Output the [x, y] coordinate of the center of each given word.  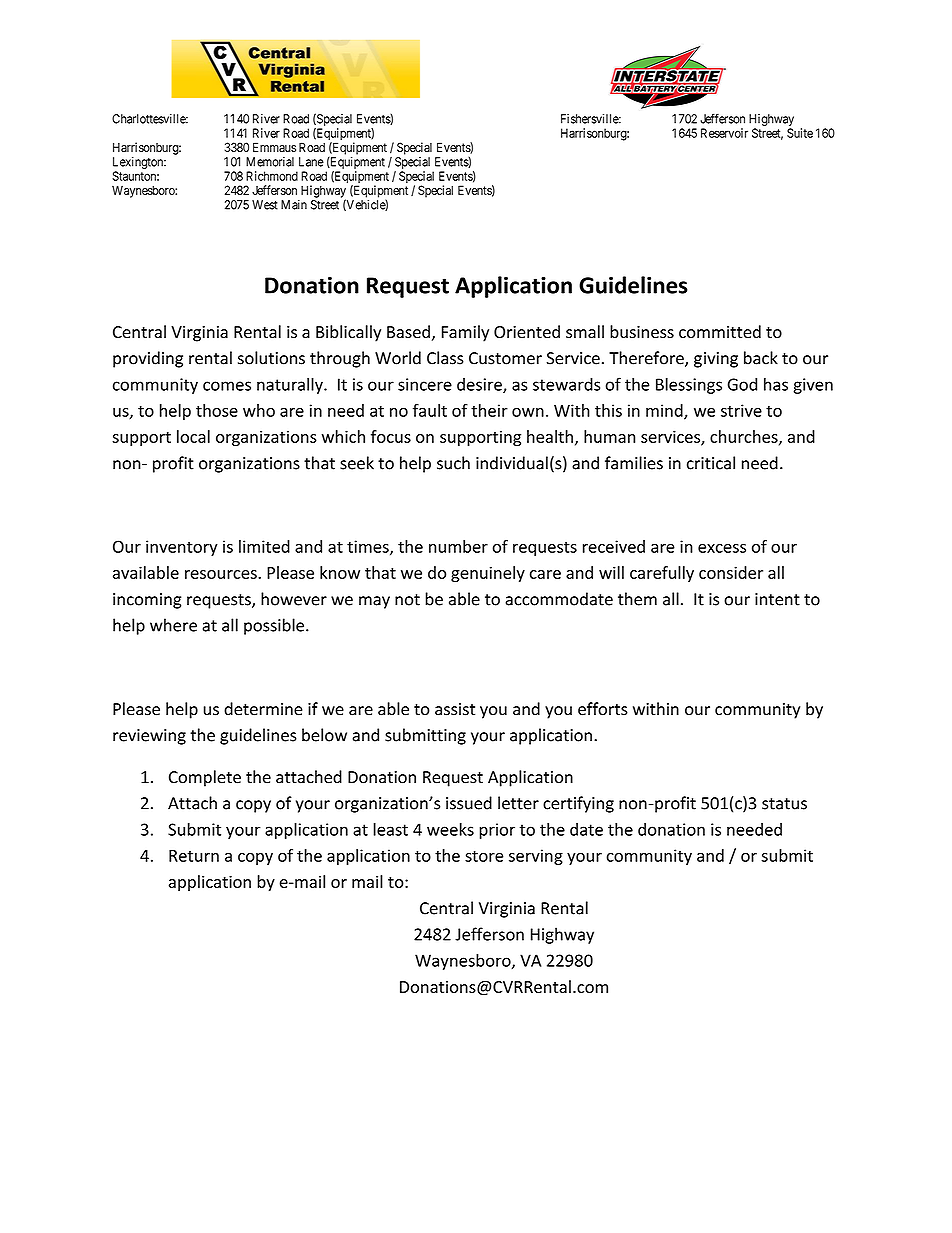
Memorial [270, 162]
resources [222, 574]
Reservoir [724, 133]
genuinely [488, 574]
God [742, 384]
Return [194, 856]
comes [227, 386]
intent [777, 599]
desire [480, 385]
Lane [311, 162]
